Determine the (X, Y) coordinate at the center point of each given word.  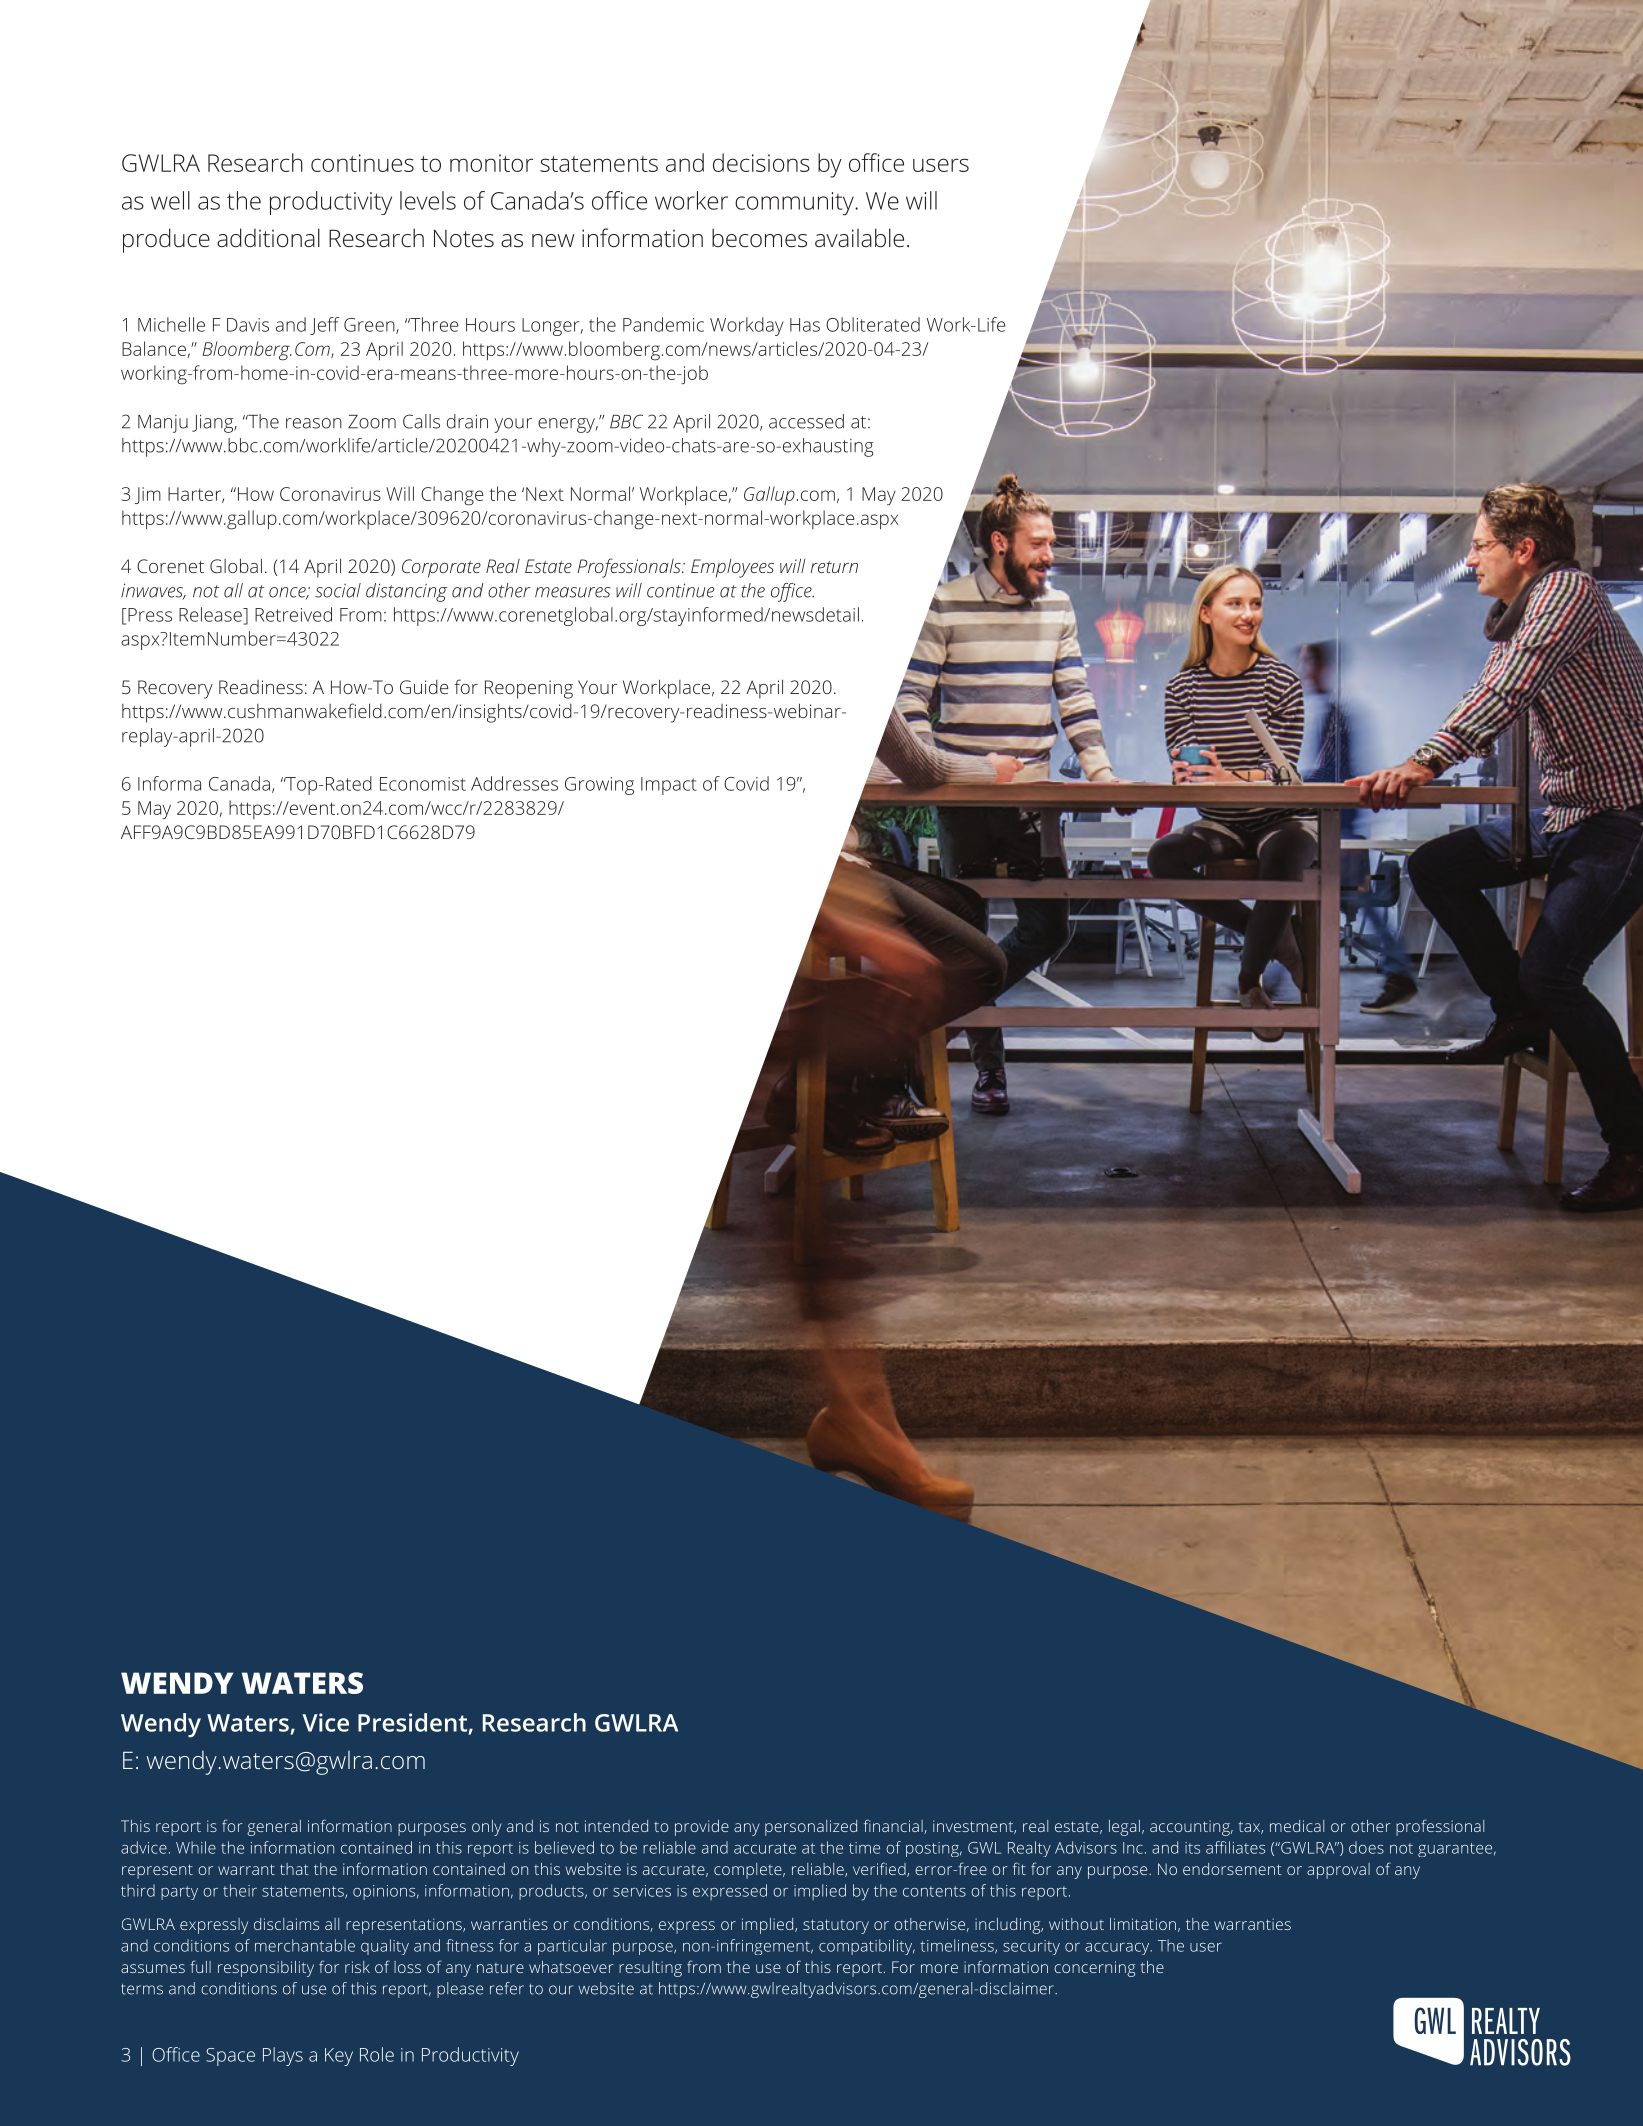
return (834, 567)
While (196, 1847)
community (795, 204)
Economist (423, 784)
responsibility (266, 1969)
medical (1297, 1826)
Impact (669, 786)
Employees (732, 568)
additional (268, 237)
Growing (599, 786)
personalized (811, 1828)
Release (211, 614)
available (859, 237)
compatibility (867, 1947)
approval (1338, 1871)
